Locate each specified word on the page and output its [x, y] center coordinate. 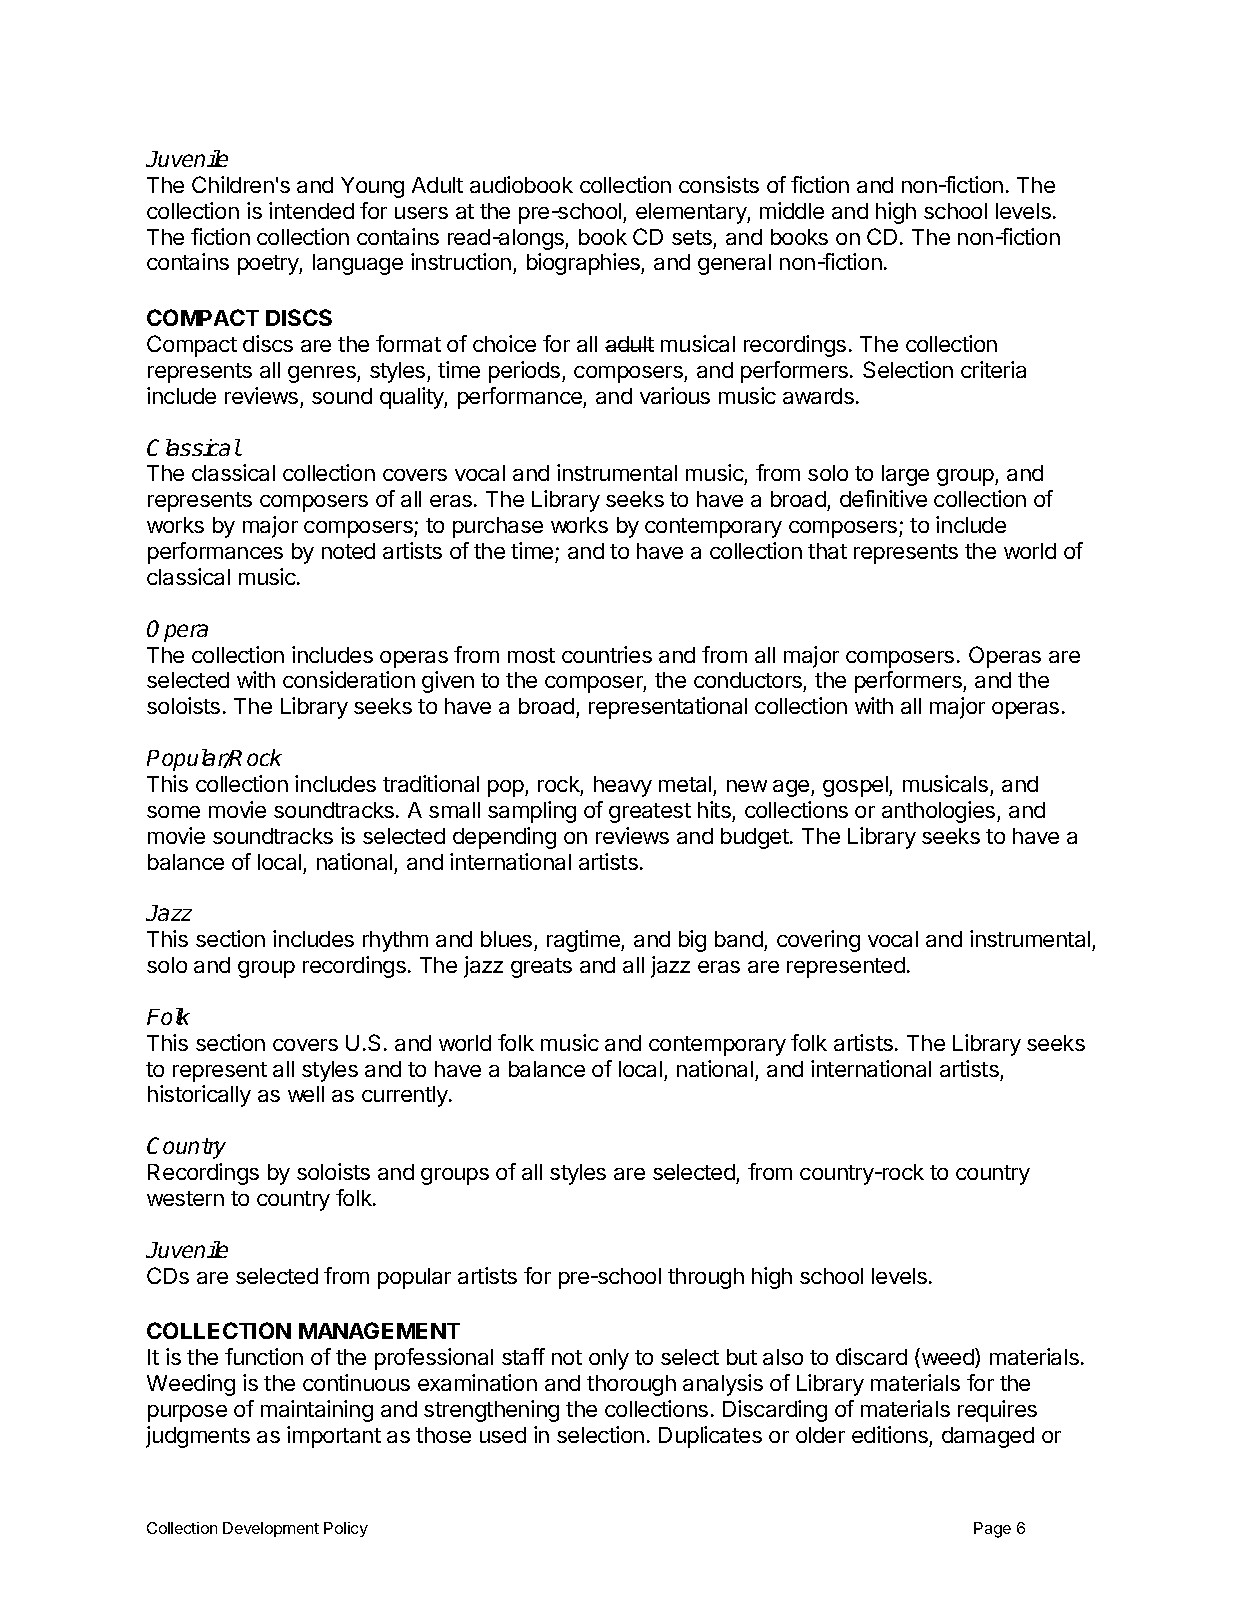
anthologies [940, 812]
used [503, 1435]
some [173, 812]
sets [692, 237]
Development [271, 1529]
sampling [532, 812]
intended [311, 210]
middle [792, 210]
